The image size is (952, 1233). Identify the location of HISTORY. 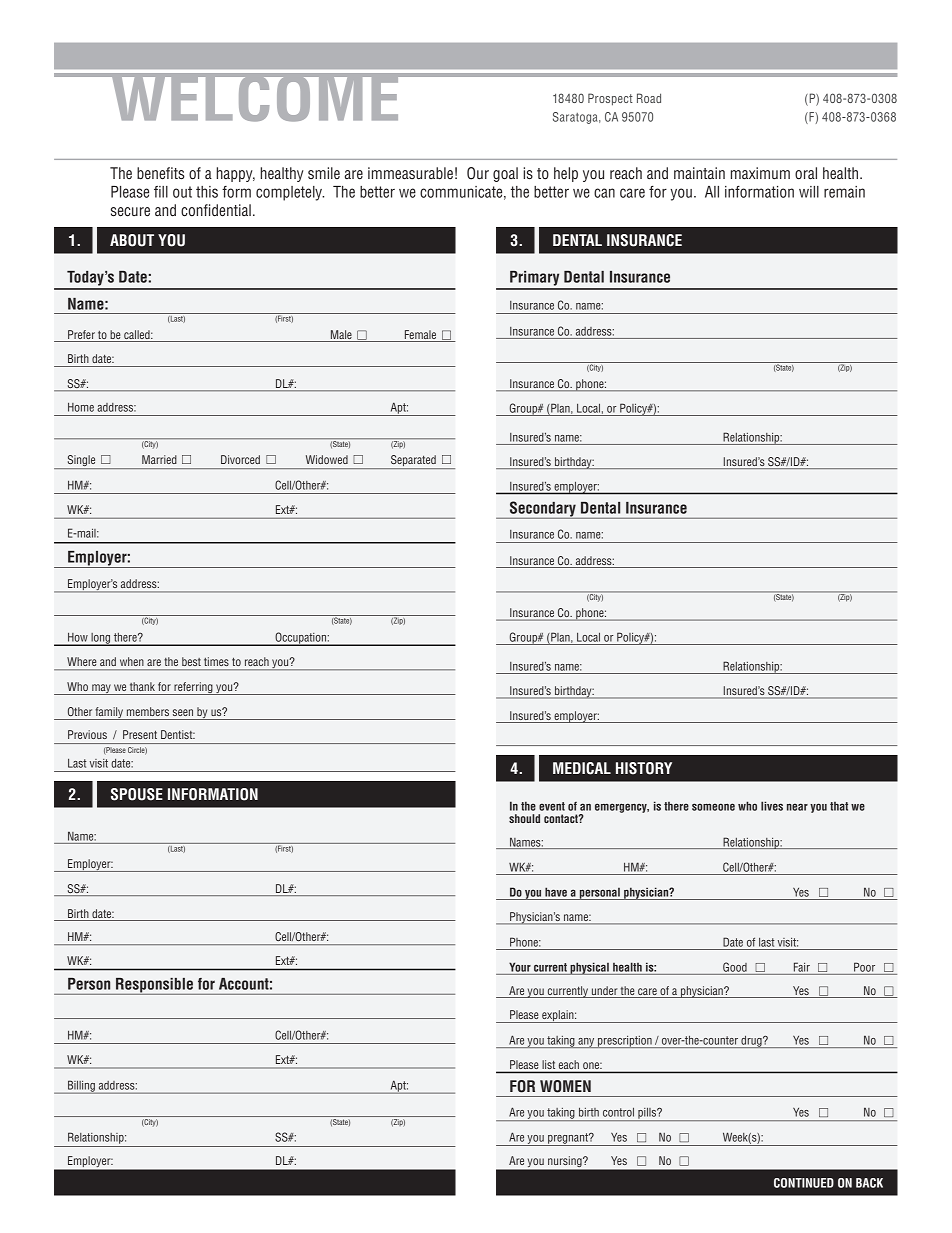
(644, 768).
